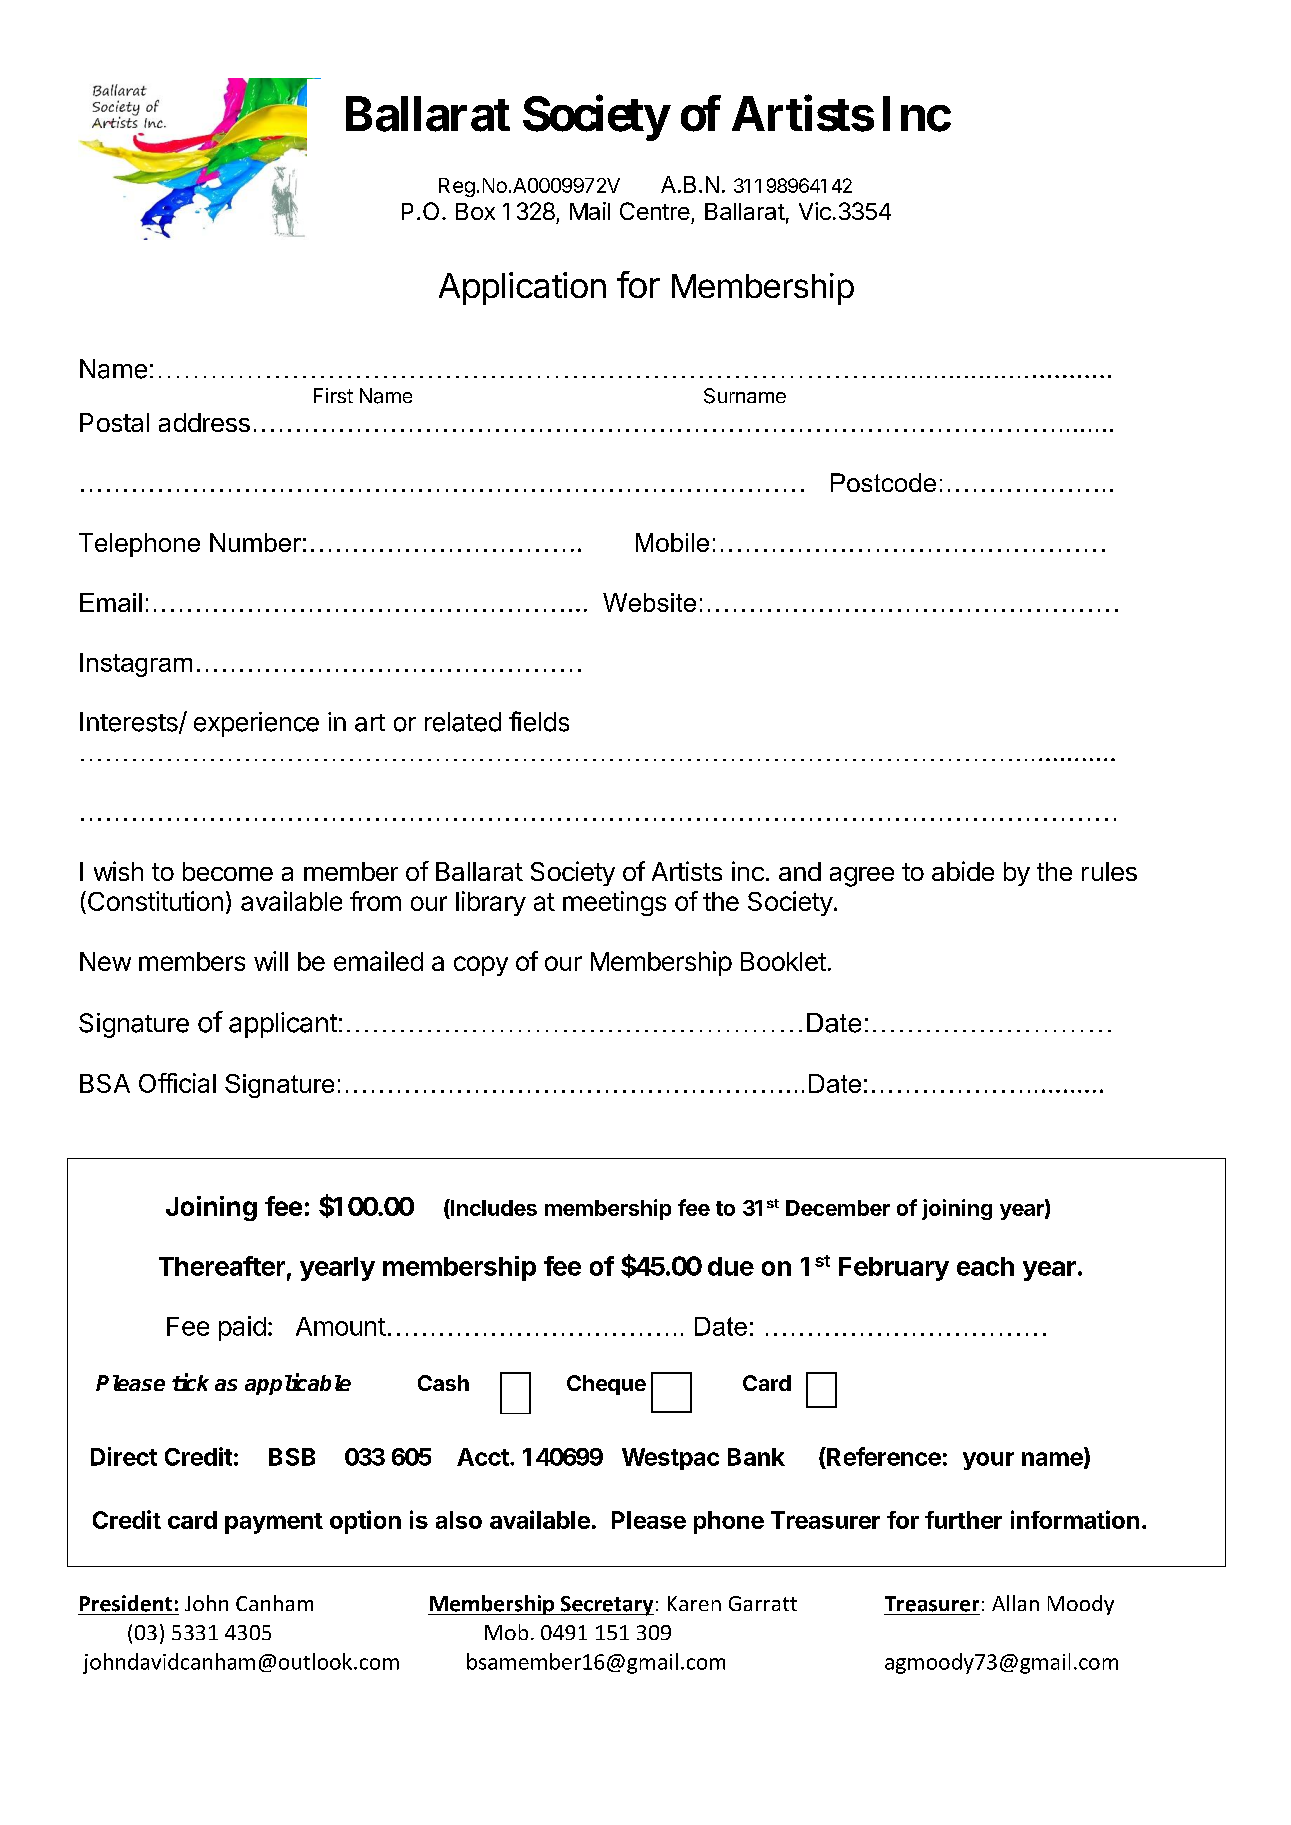 The width and height of the document is (1291, 1825). What do you see at coordinates (614, 903) in the document?
I see `meetings` at bounding box center [614, 903].
